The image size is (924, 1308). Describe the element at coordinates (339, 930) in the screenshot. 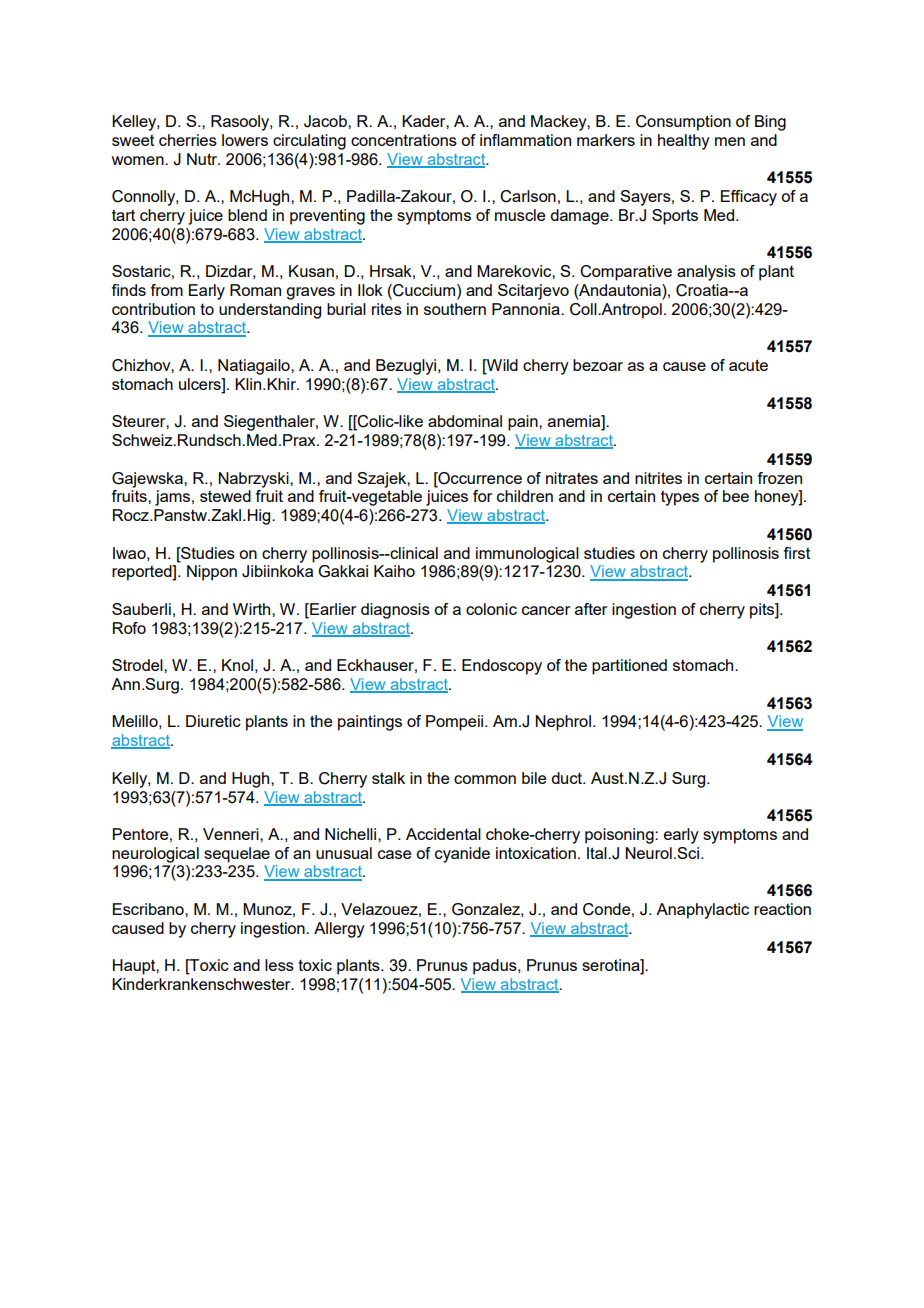

I see `Allergy` at that location.
